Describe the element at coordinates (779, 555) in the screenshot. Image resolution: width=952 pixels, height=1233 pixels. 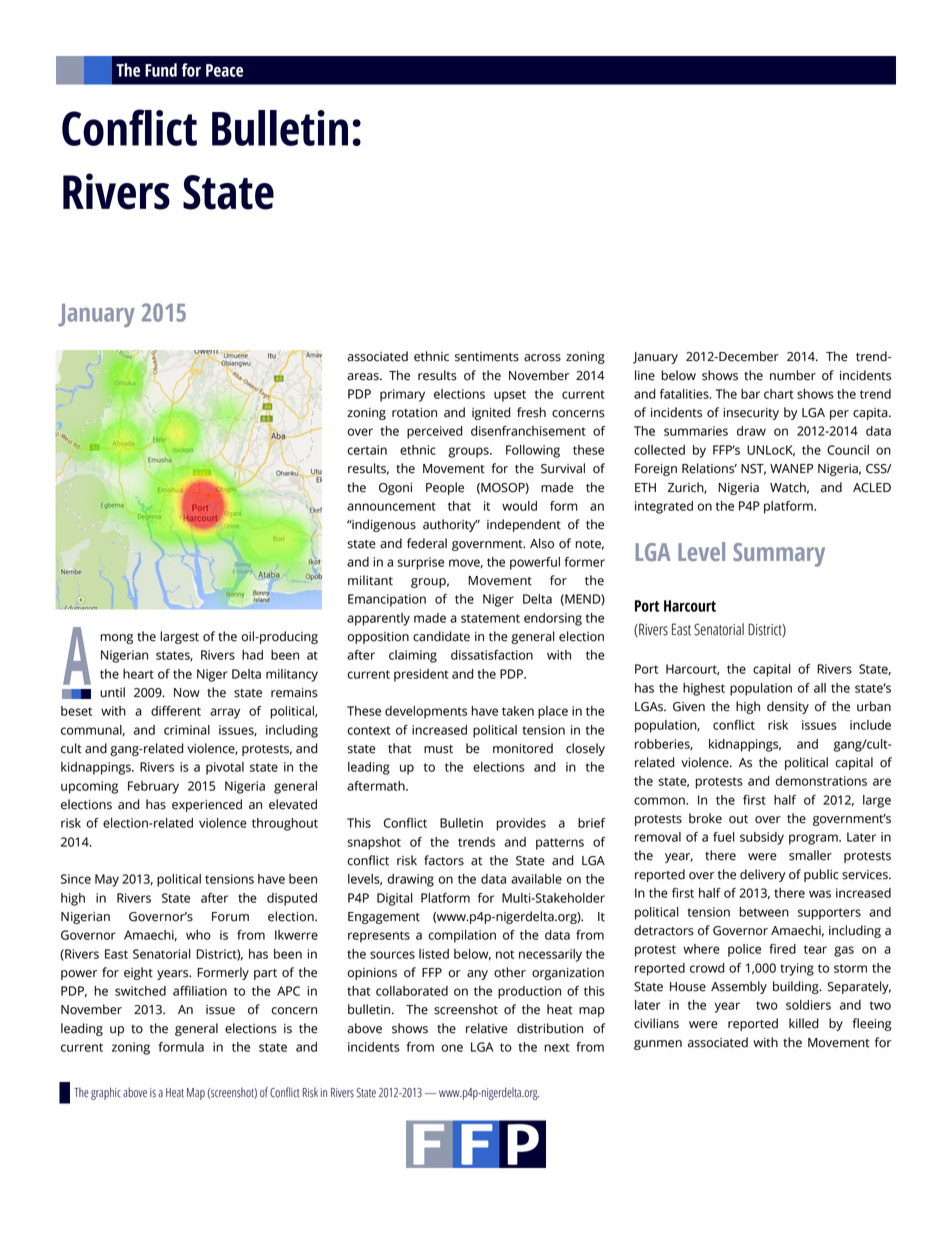
I see `Summary` at that location.
